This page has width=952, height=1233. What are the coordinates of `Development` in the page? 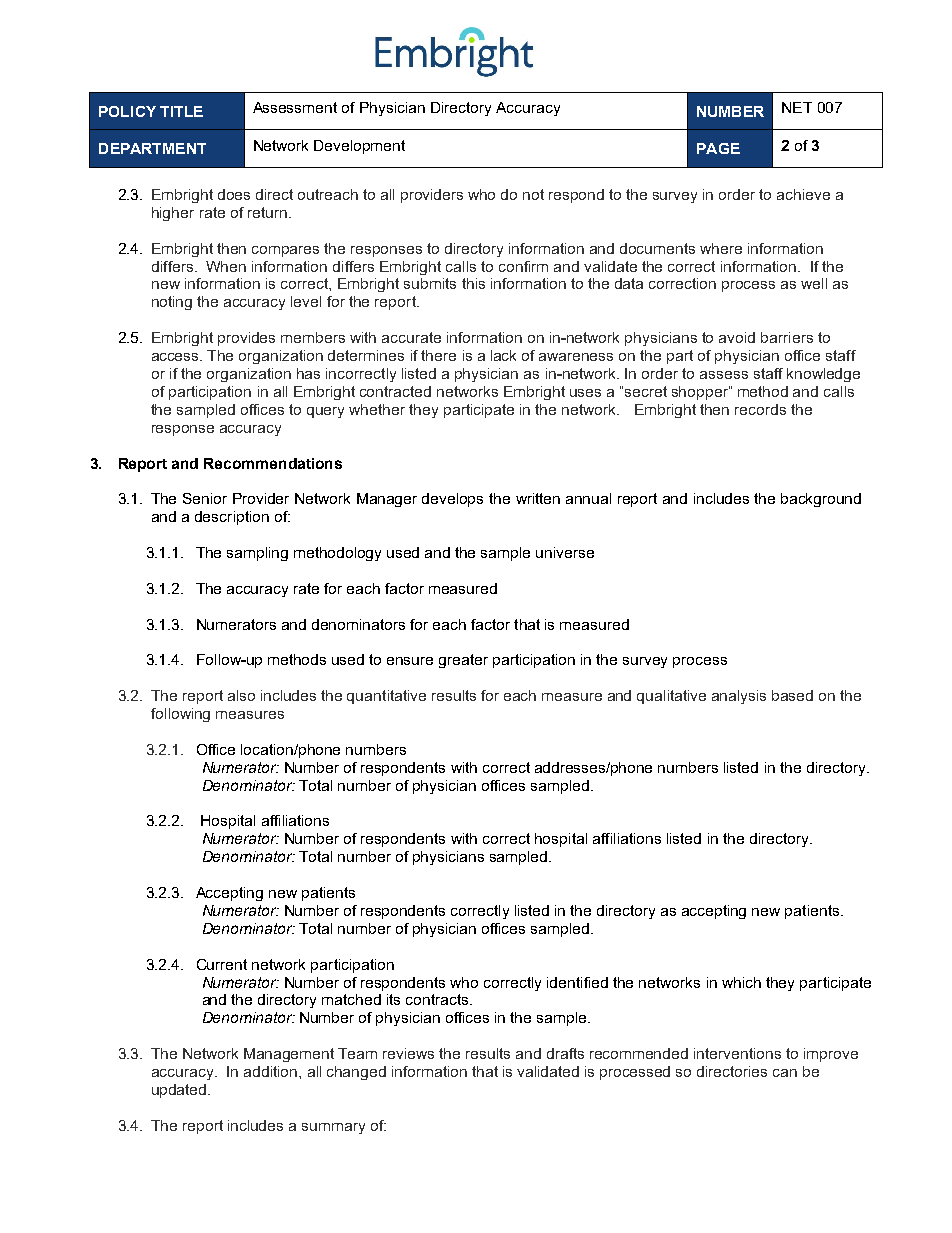 It's located at (359, 147).
